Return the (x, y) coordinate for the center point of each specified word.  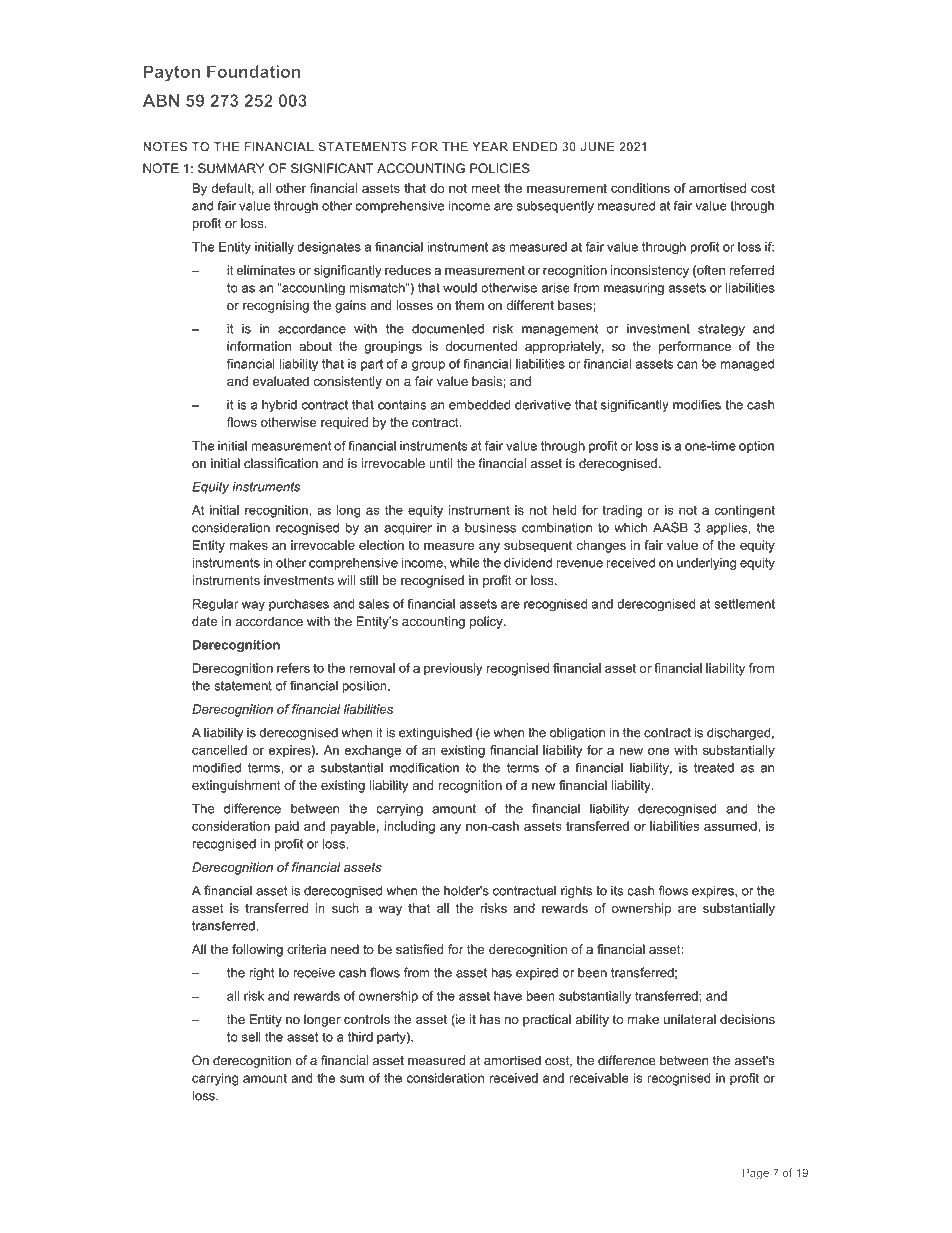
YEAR (490, 146)
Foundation (253, 71)
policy (487, 622)
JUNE (597, 147)
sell (251, 1037)
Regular (216, 605)
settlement (745, 604)
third (360, 1037)
